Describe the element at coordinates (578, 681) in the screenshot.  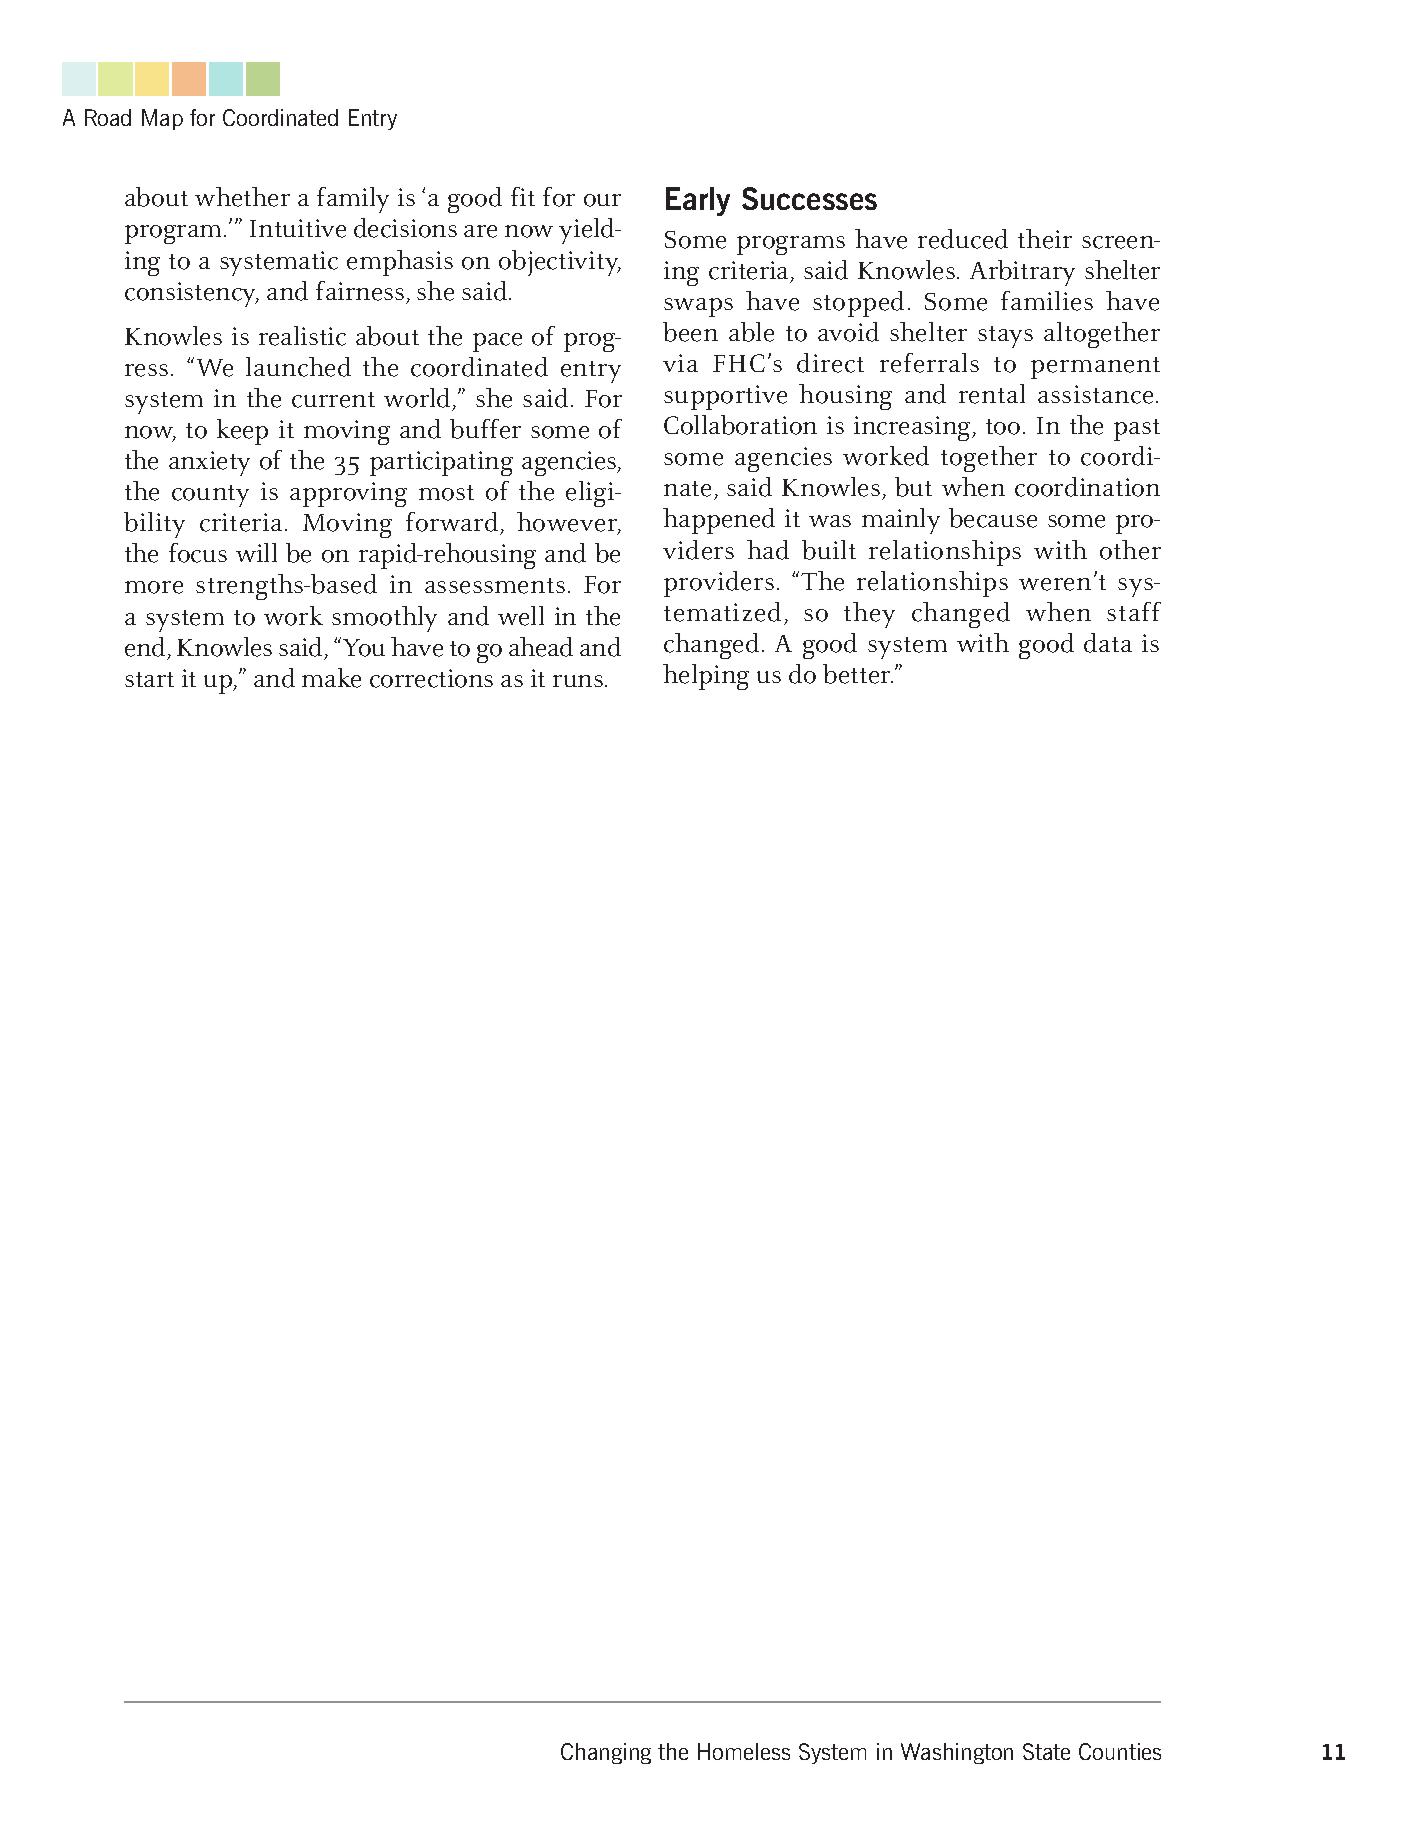
I see `runs` at that location.
